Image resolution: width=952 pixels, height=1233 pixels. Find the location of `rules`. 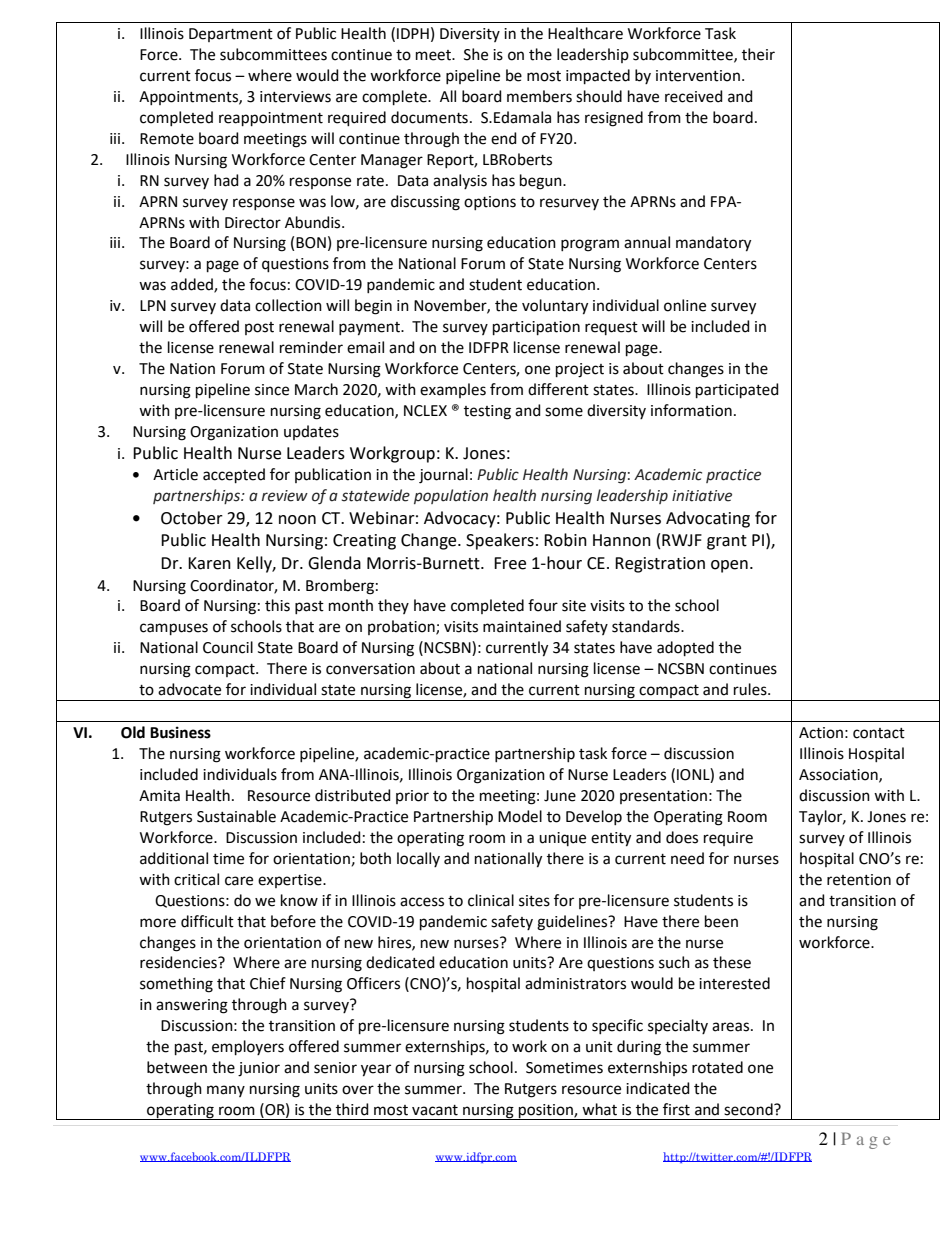

rules is located at coordinates (751, 689).
